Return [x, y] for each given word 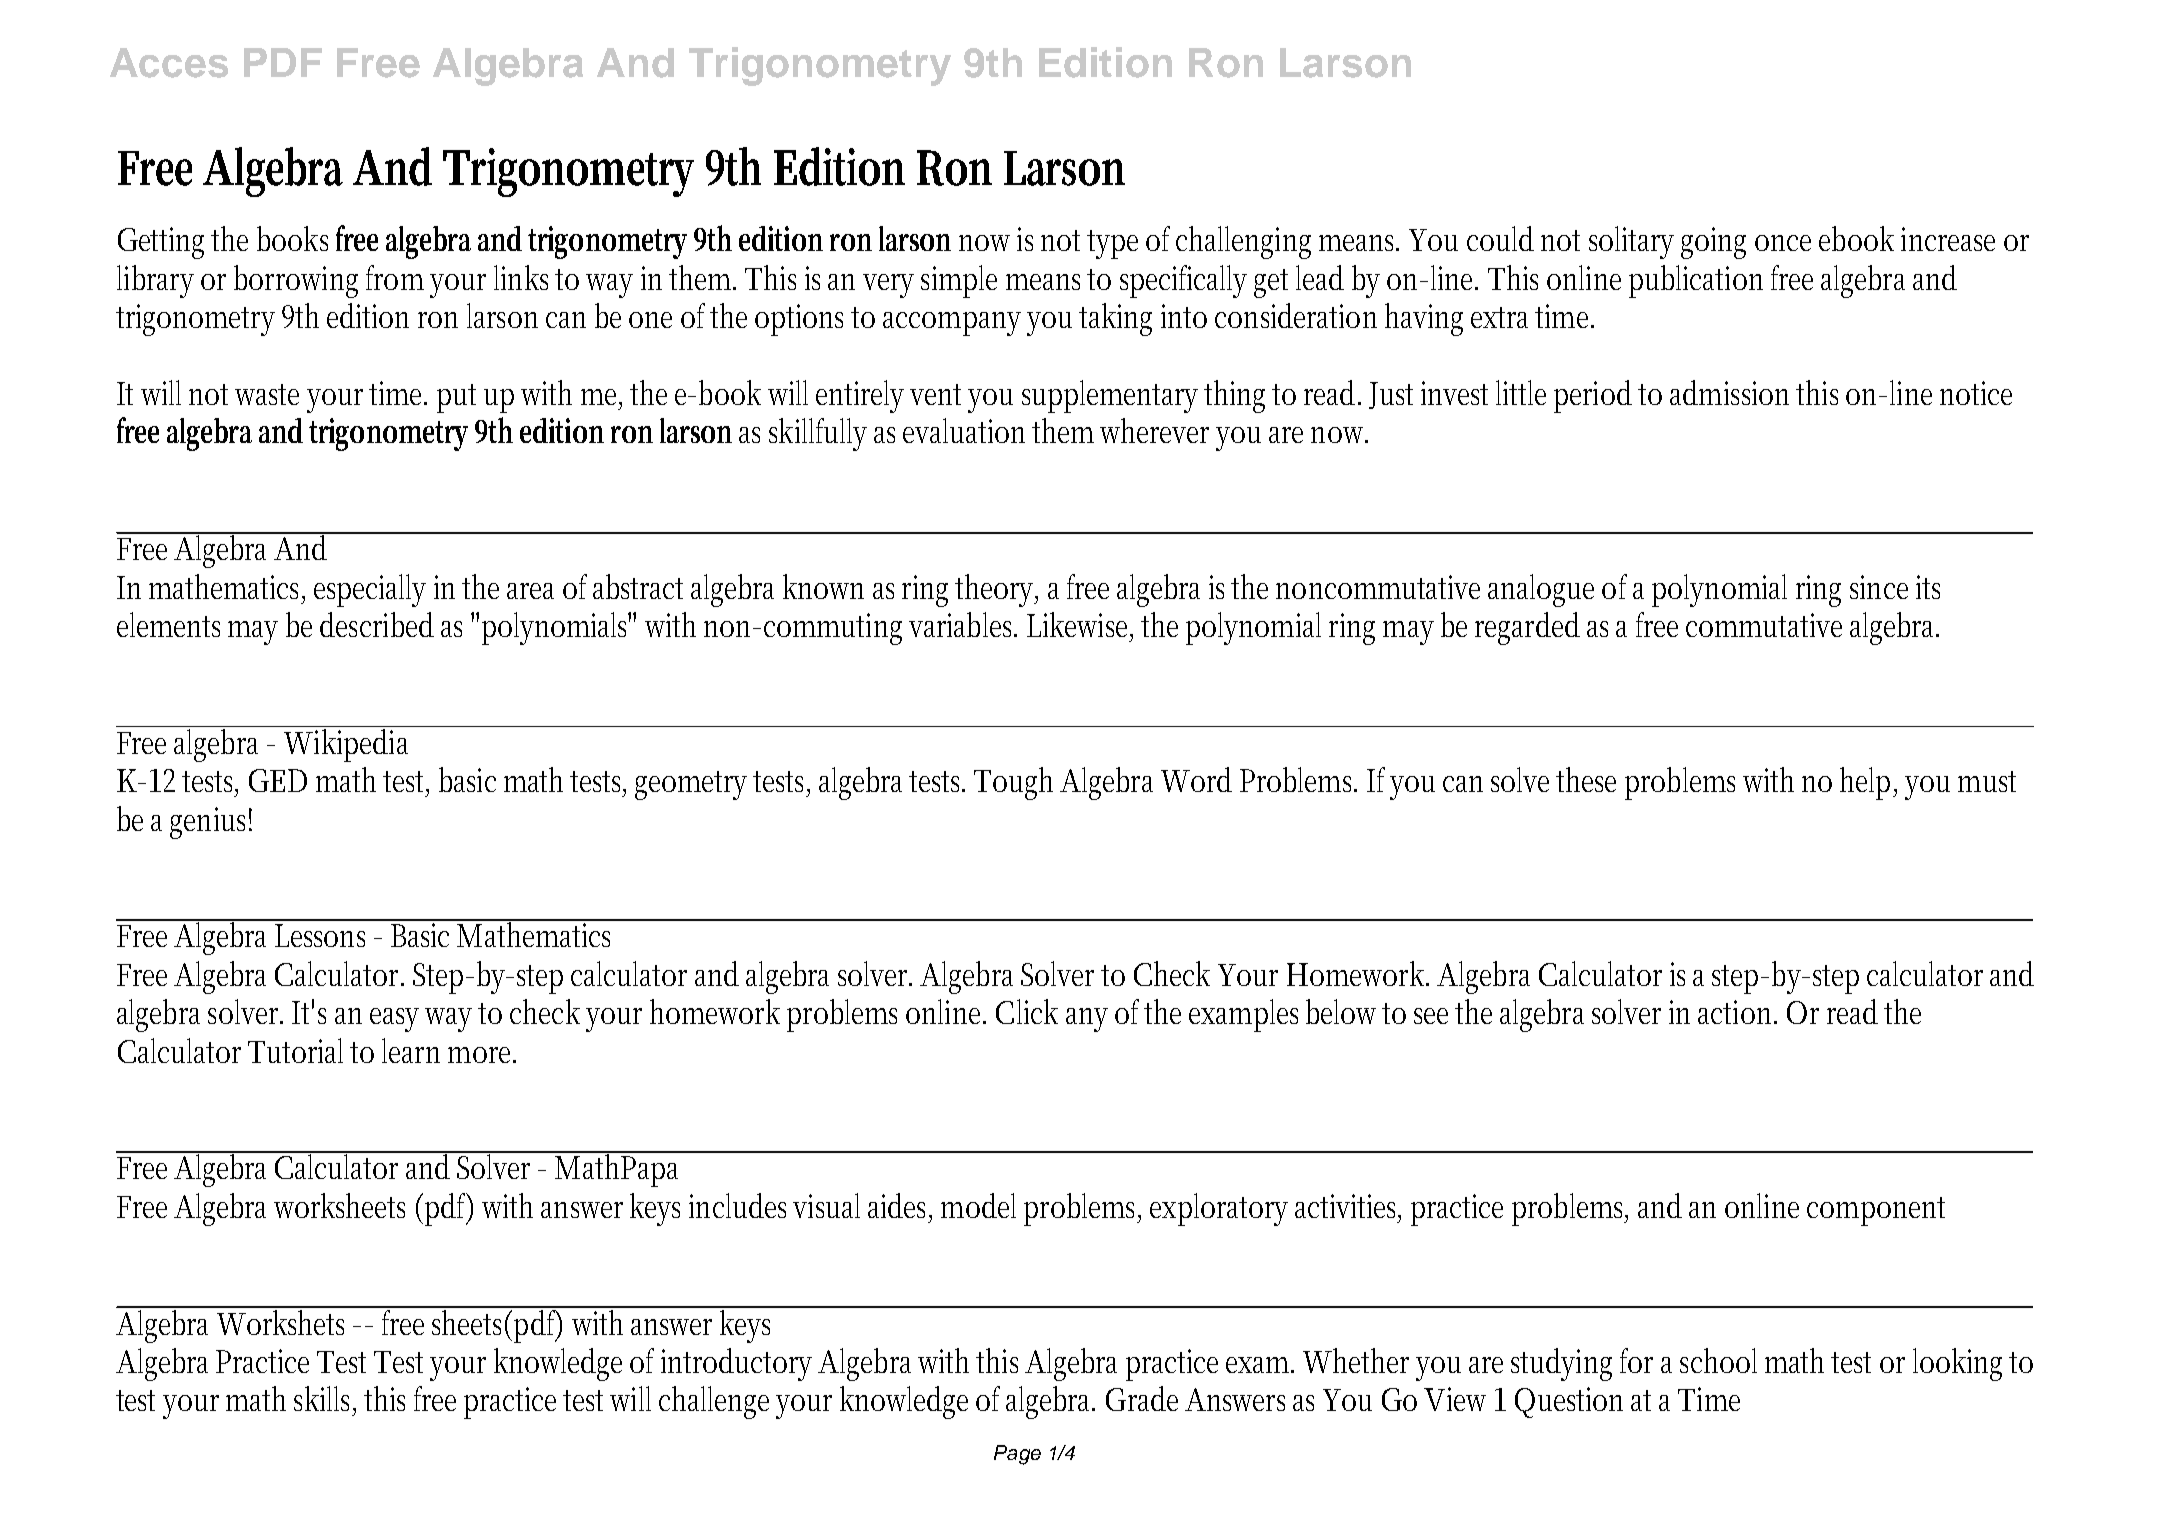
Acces [169, 63]
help [1868, 783]
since [1879, 587]
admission [1729, 392]
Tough [1013, 783]
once [1783, 243]
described [377, 624]
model [978, 1205]
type [1112, 244]
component [1876, 1211]
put [456, 398]
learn [411, 1050]
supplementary [1110, 396]
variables [963, 624]
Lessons [320, 935]
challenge [714, 1402]
